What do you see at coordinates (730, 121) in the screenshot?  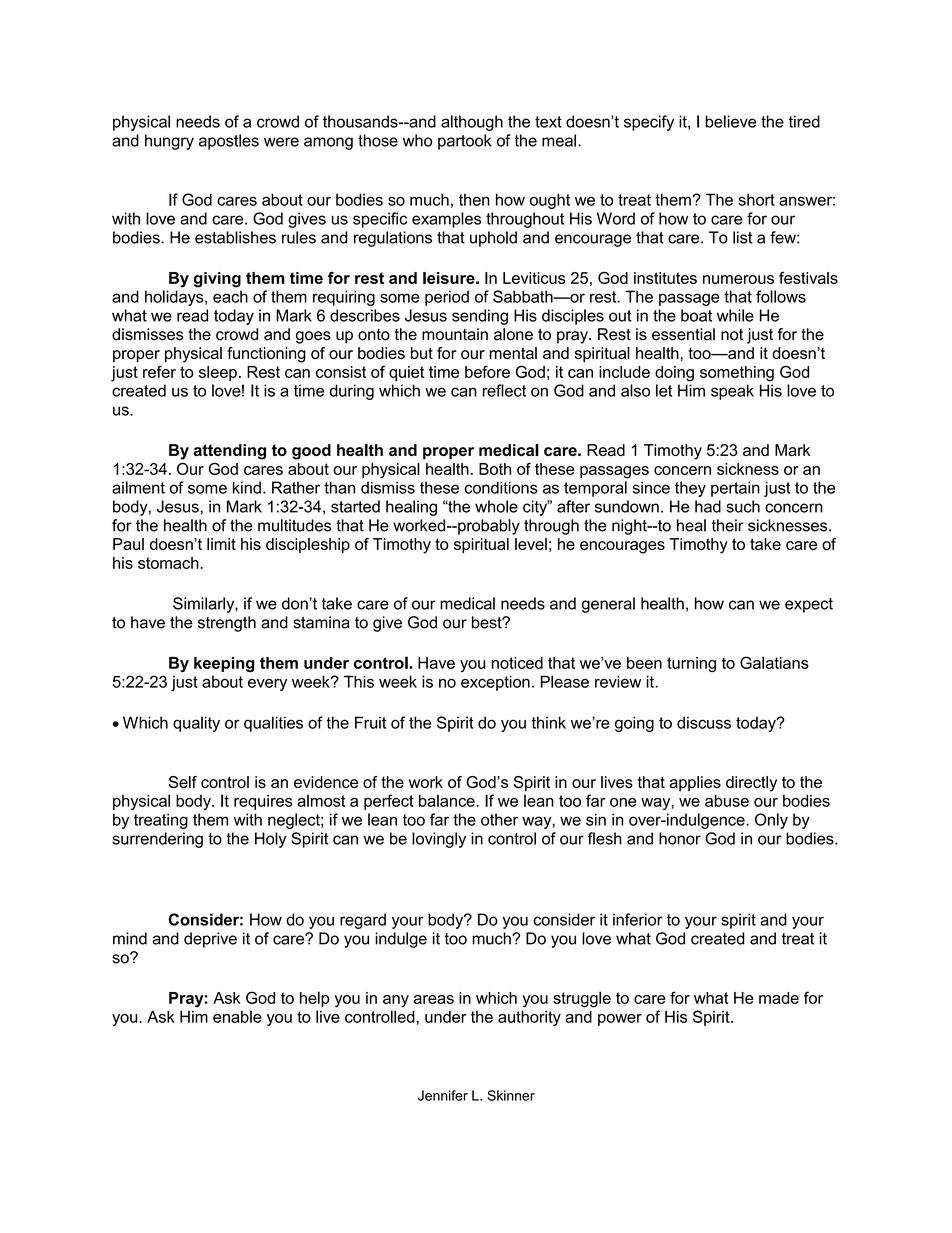 I see `believe` at bounding box center [730, 121].
